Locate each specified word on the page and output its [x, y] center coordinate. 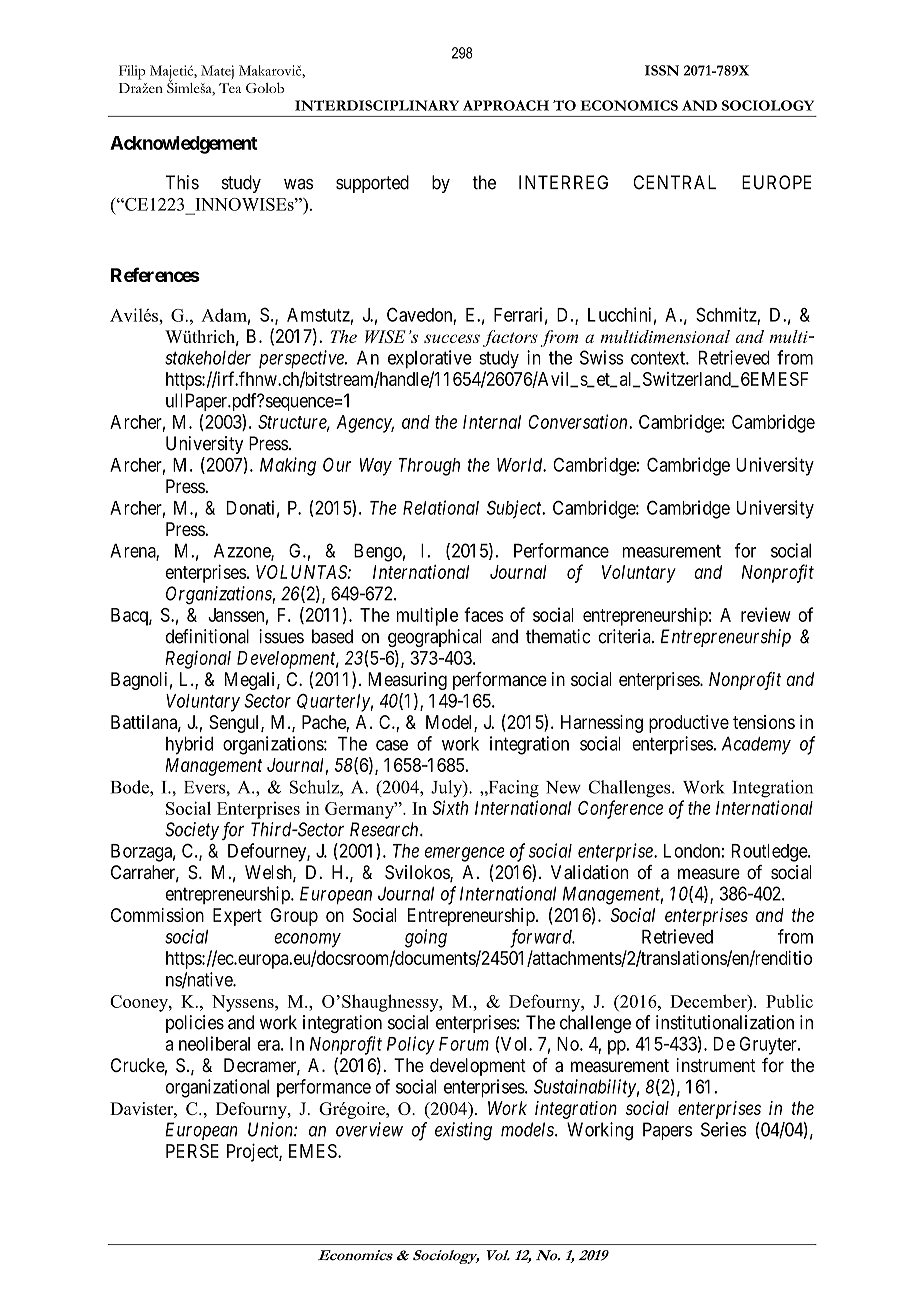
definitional [207, 636]
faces [484, 614]
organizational [217, 1088]
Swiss [602, 357]
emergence [465, 854]
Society [192, 831]
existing [463, 1131]
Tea [230, 88]
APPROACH [506, 105]
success [452, 338]
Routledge [770, 853]
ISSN [662, 70]
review [766, 614]
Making [288, 466]
